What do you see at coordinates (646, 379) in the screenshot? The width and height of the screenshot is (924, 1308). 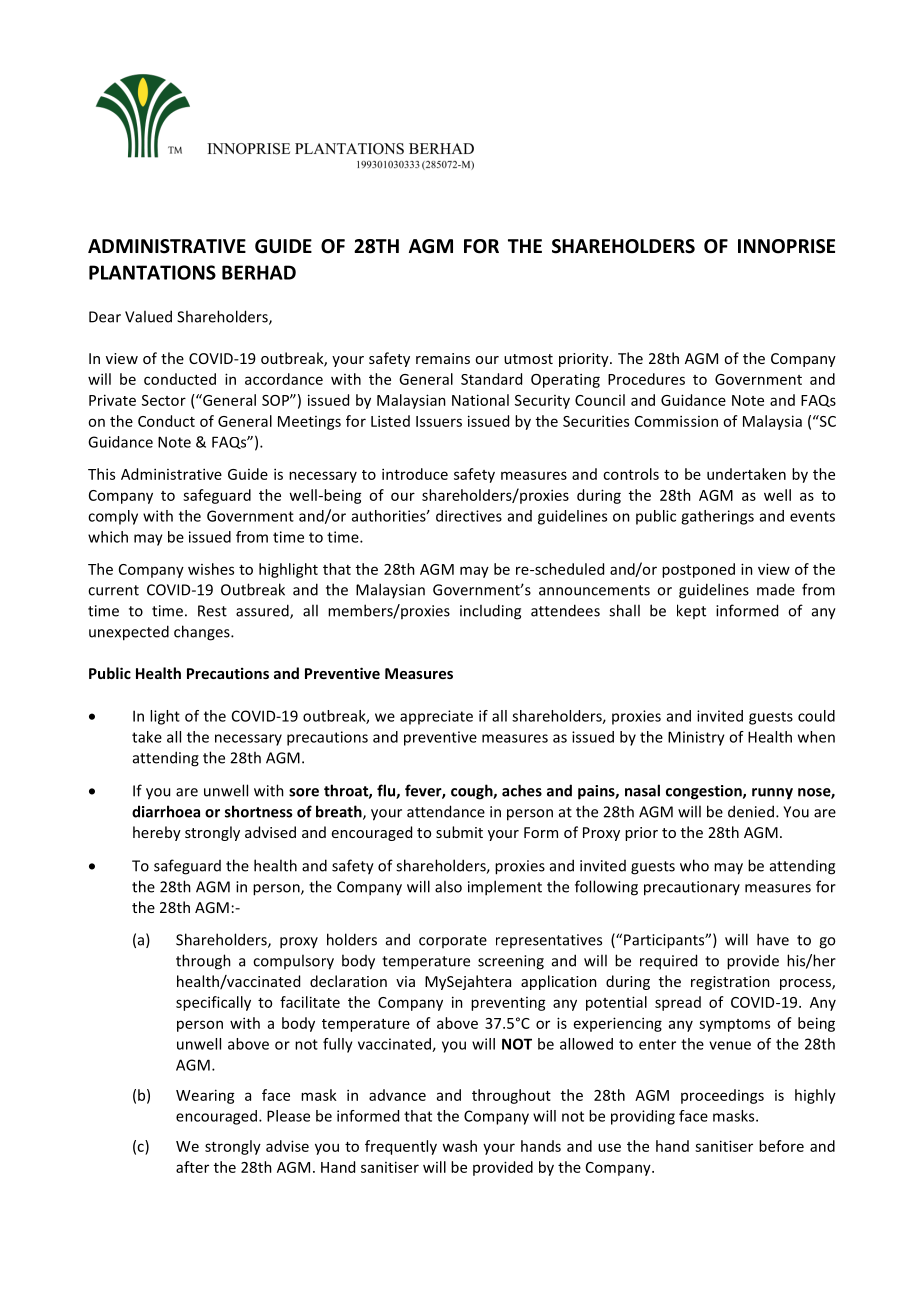 I see `Procedures` at bounding box center [646, 379].
